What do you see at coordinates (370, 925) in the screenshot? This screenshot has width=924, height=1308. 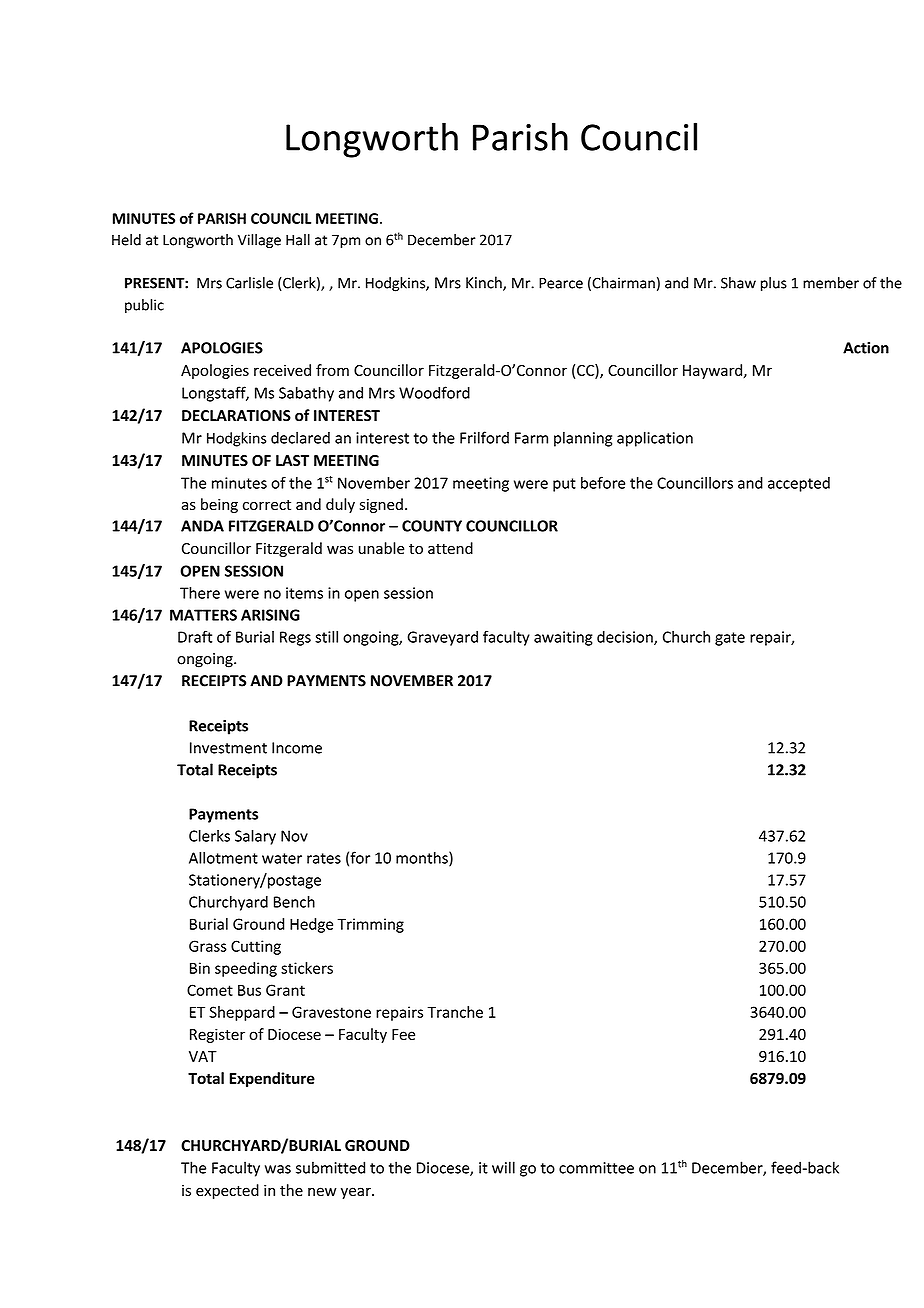 I see `Trimming` at bounding box center [370, 925].
